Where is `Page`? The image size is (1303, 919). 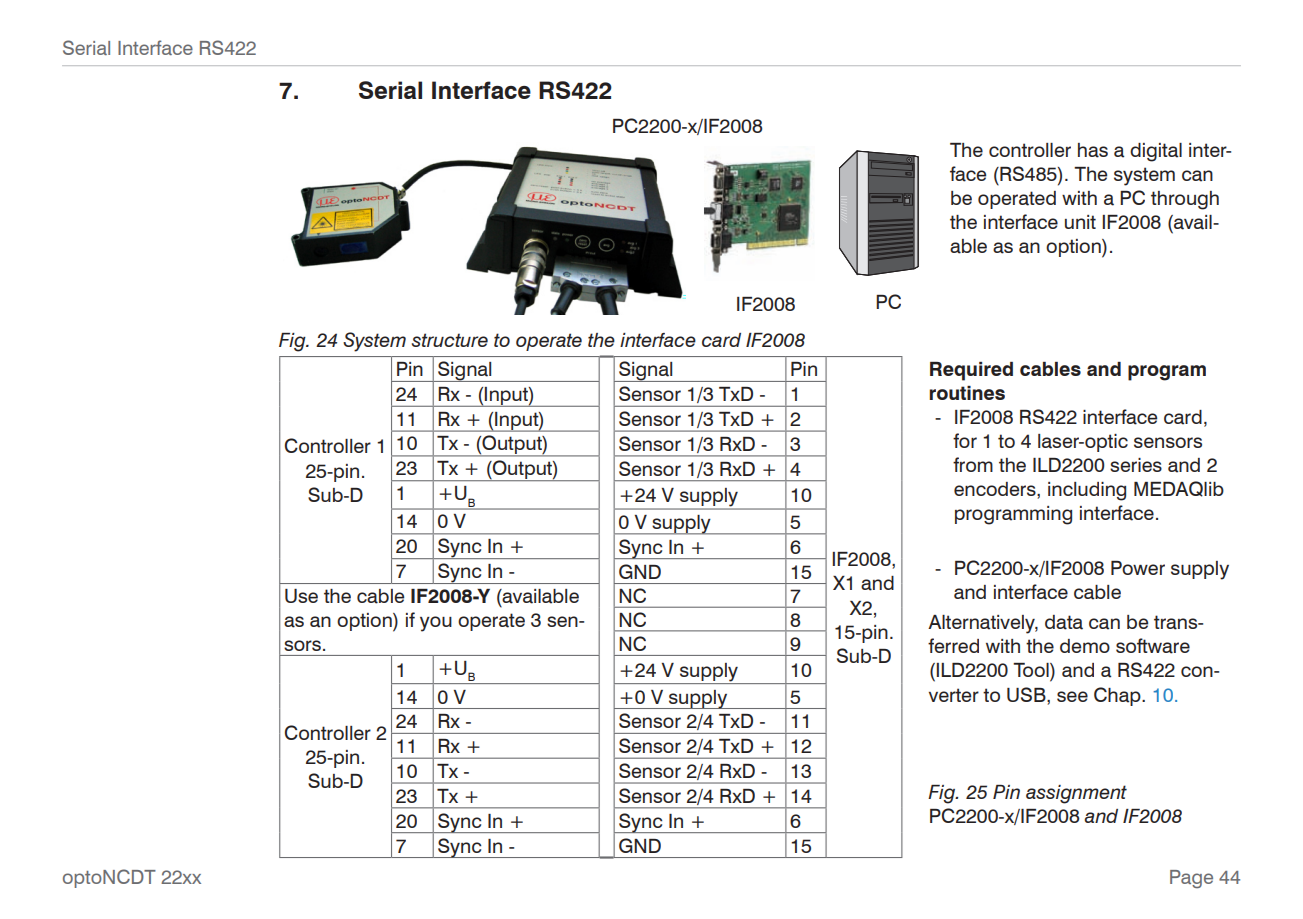
Page is located at coordinates (1191, 879).
